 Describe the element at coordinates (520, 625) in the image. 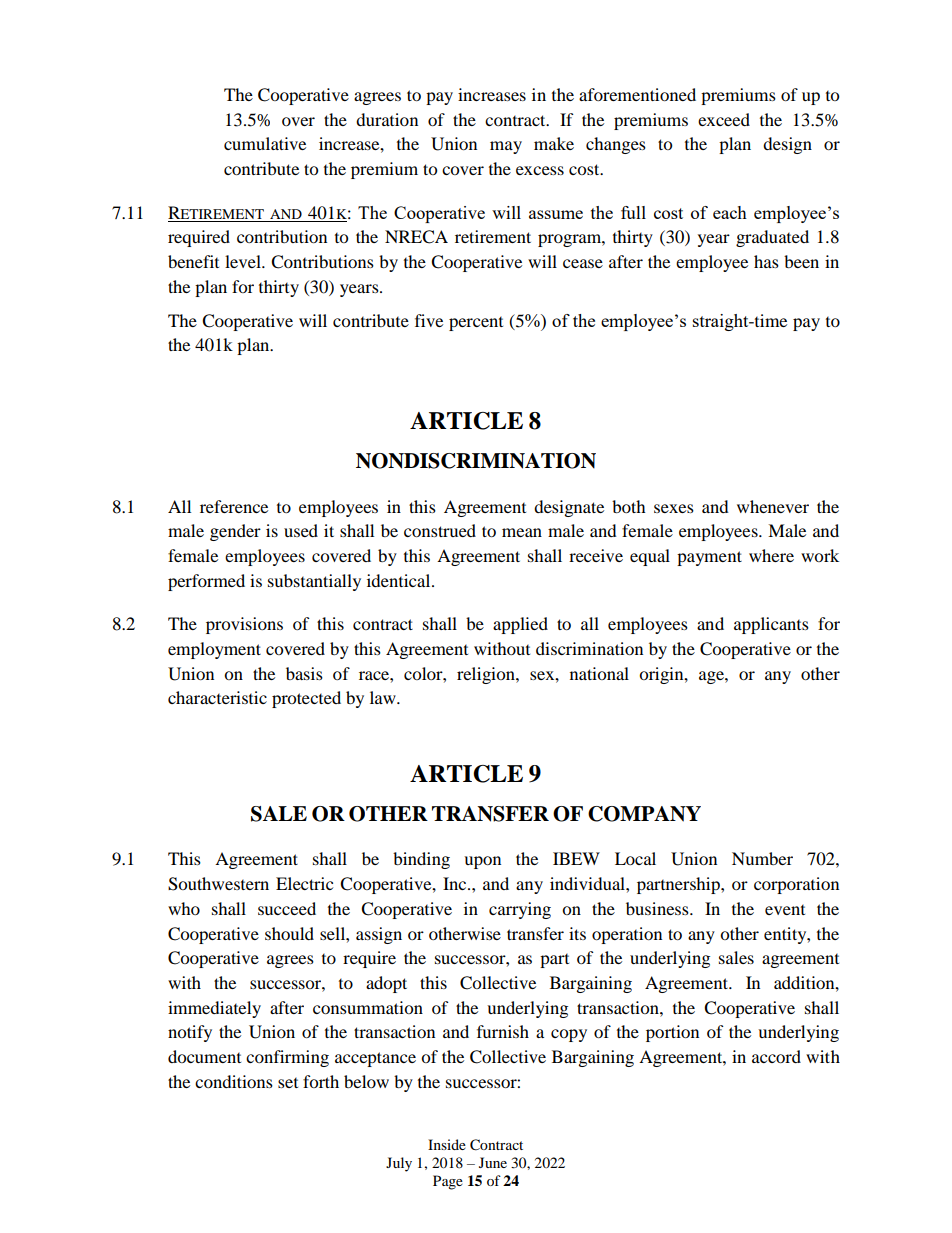

I see `applied` at that location.
